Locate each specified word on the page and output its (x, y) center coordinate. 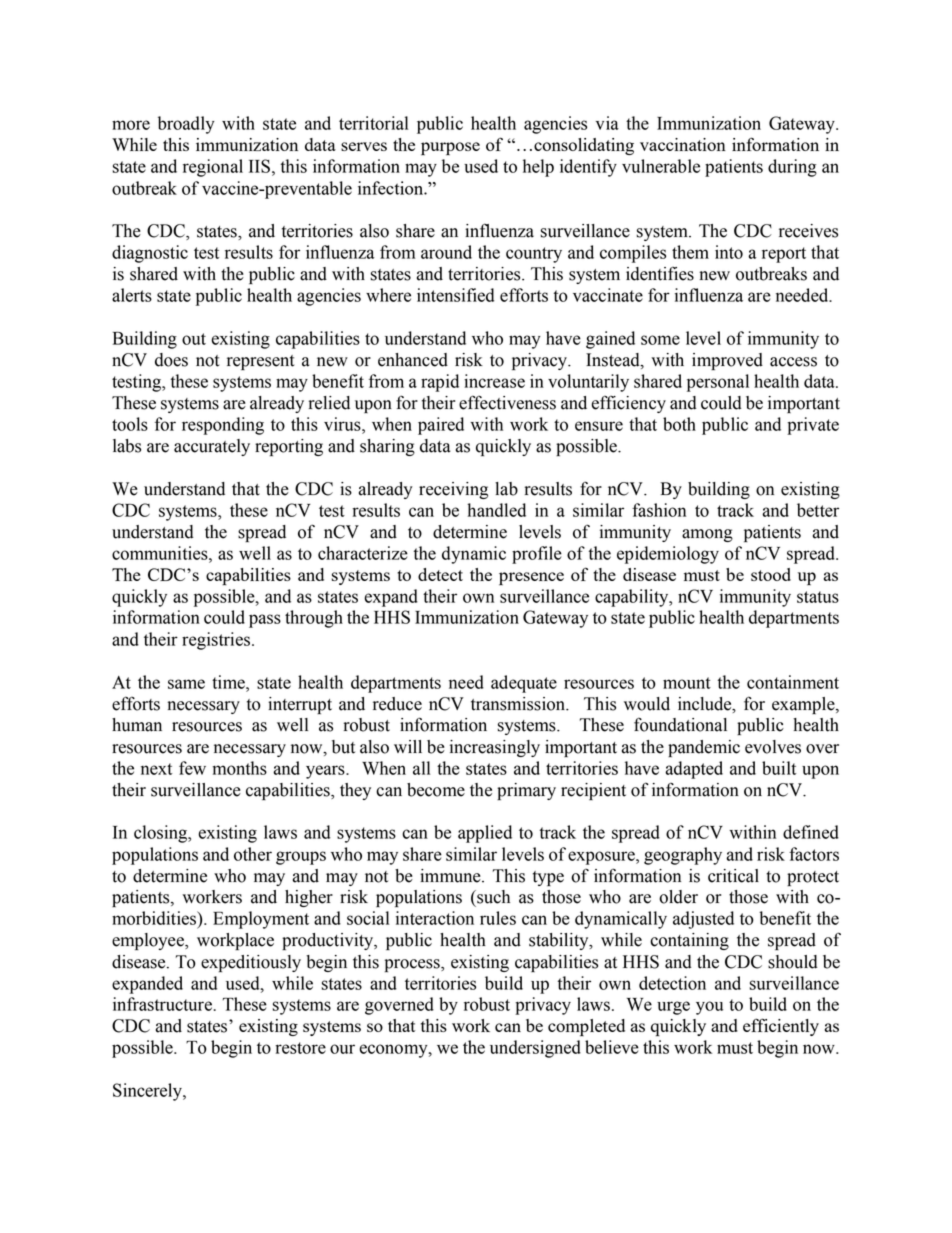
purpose (450, 149)
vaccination (683, 144)
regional (213, 168)
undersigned (535, 1049)
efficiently (781, 1027)
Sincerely (148, 1092)
